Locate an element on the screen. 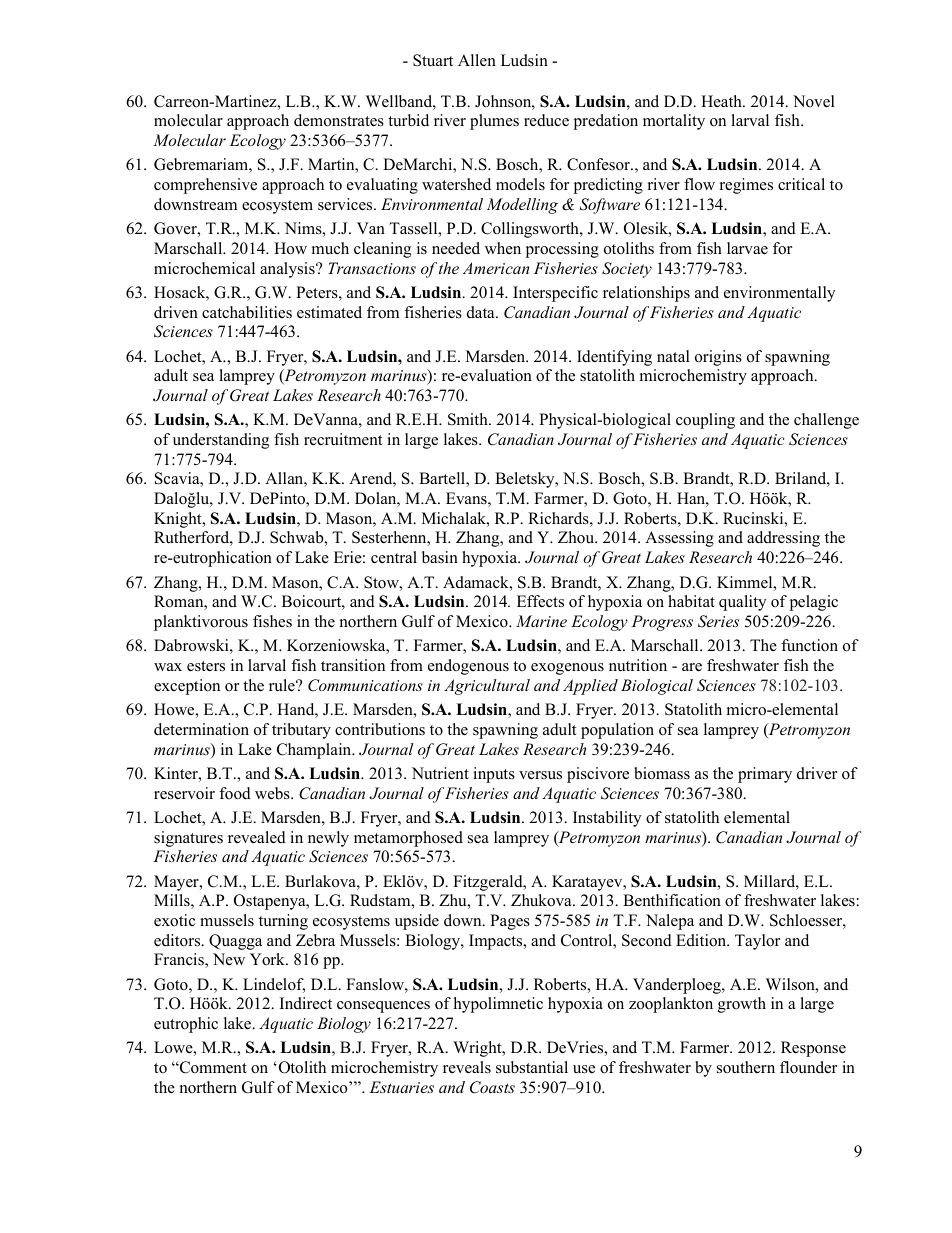  primary is located at coordinates (765, 775).
